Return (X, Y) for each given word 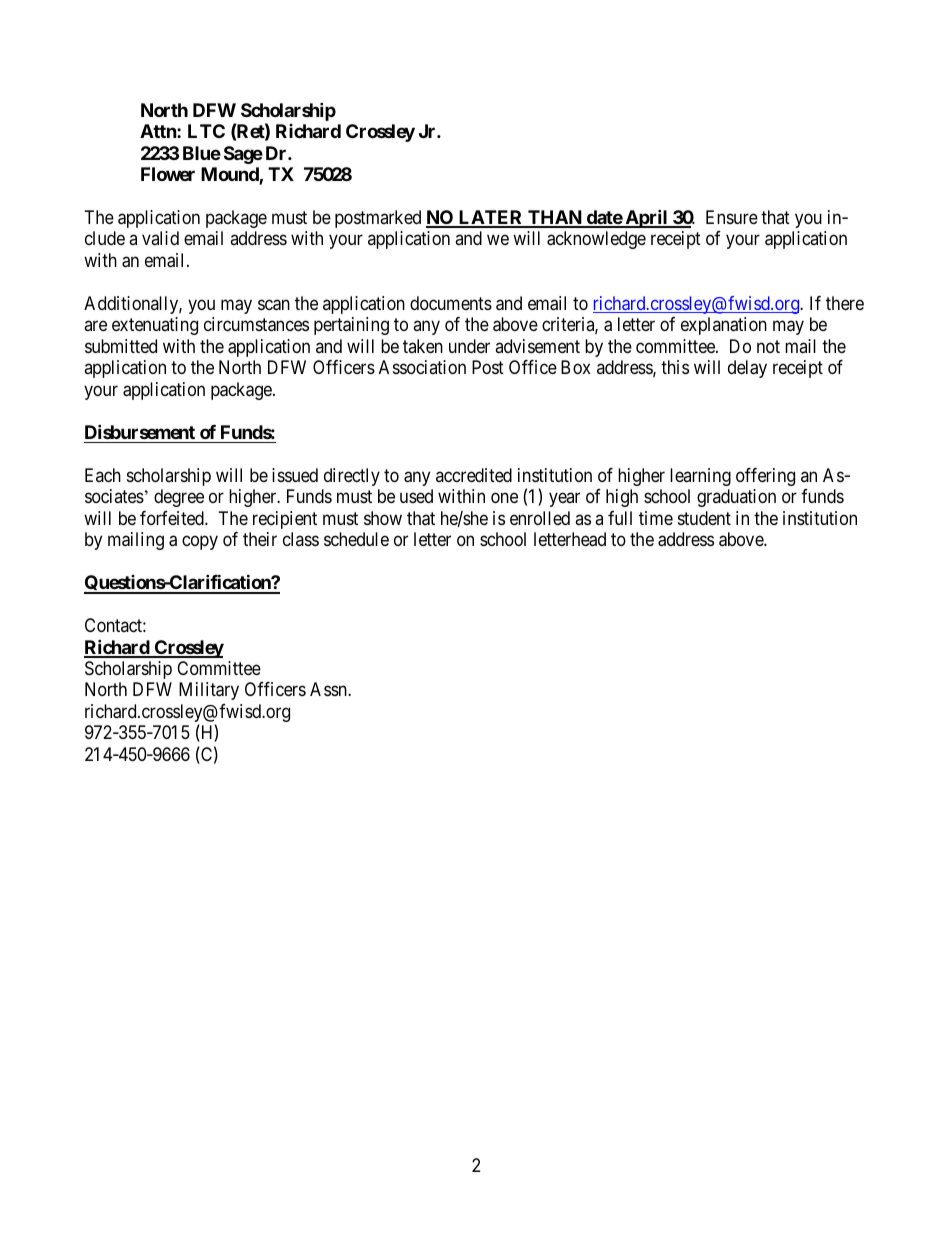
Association (422, 367)
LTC (206, 131)
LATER (491, 218)
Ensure (732, 217)
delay (747, 369)
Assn (329, 689)
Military (209, 691)
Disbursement (140, 431)
